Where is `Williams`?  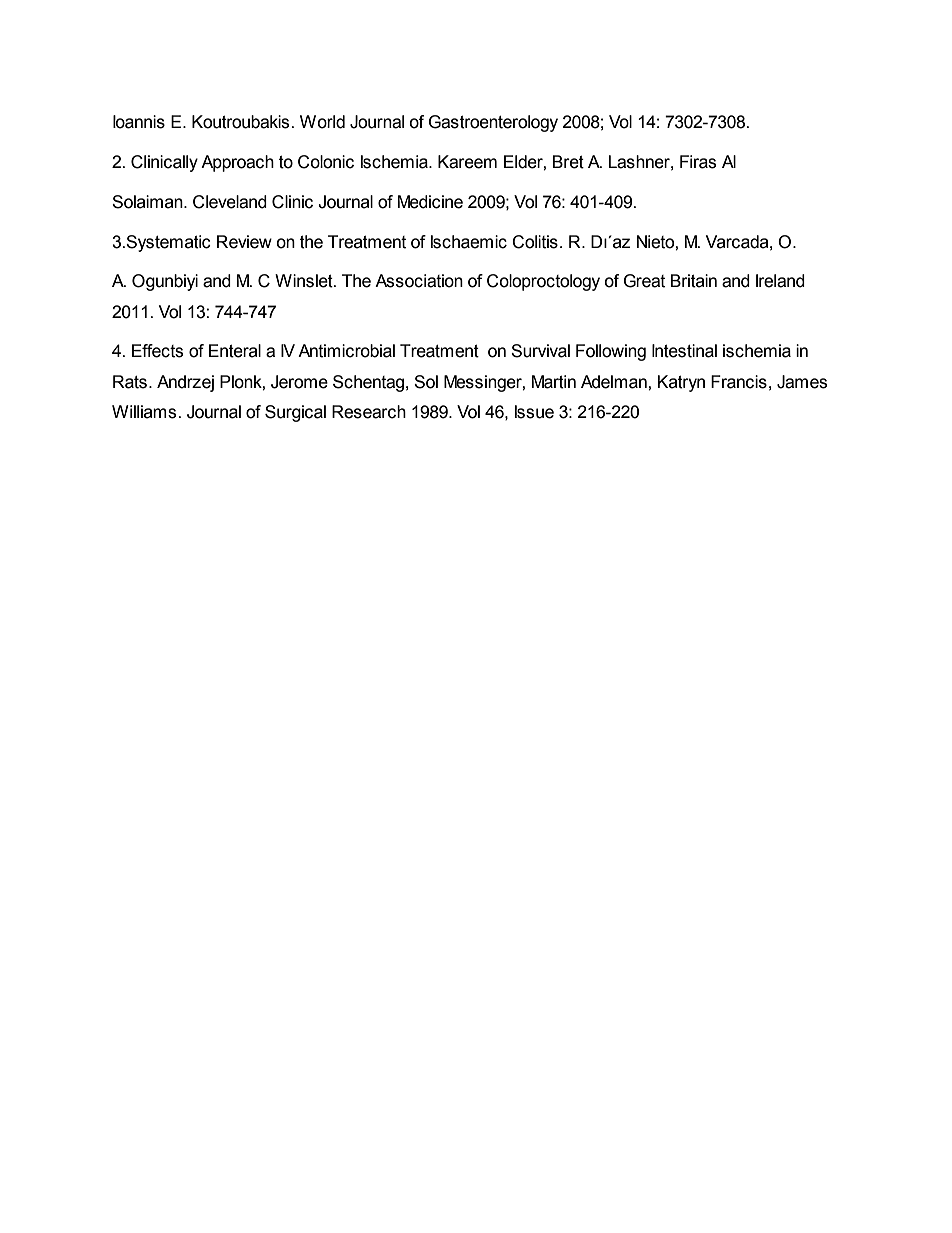
Williams is located at coordinates (145, 412).
